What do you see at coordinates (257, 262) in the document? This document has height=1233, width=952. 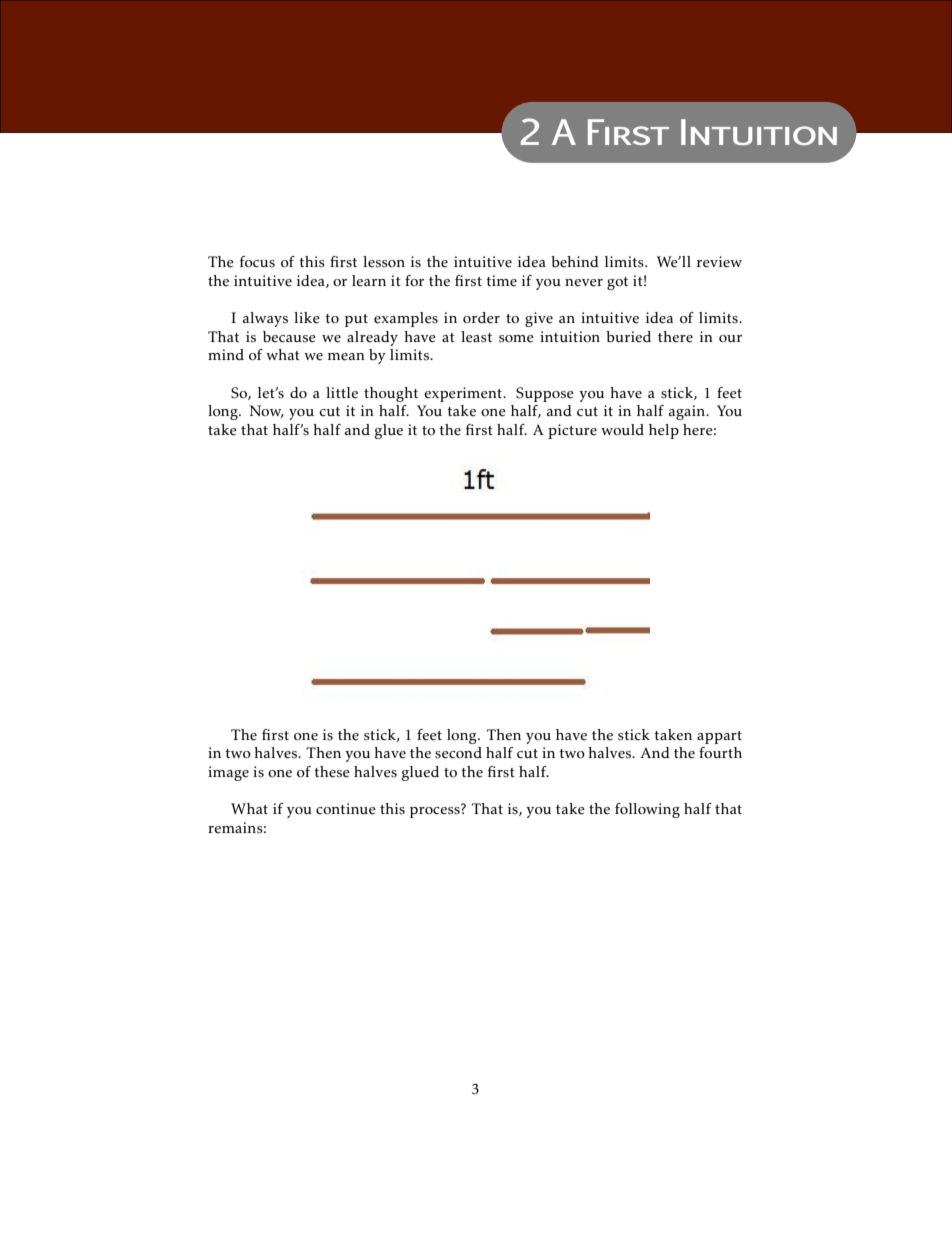 I see `focus` at bounding box center [257, 262].
